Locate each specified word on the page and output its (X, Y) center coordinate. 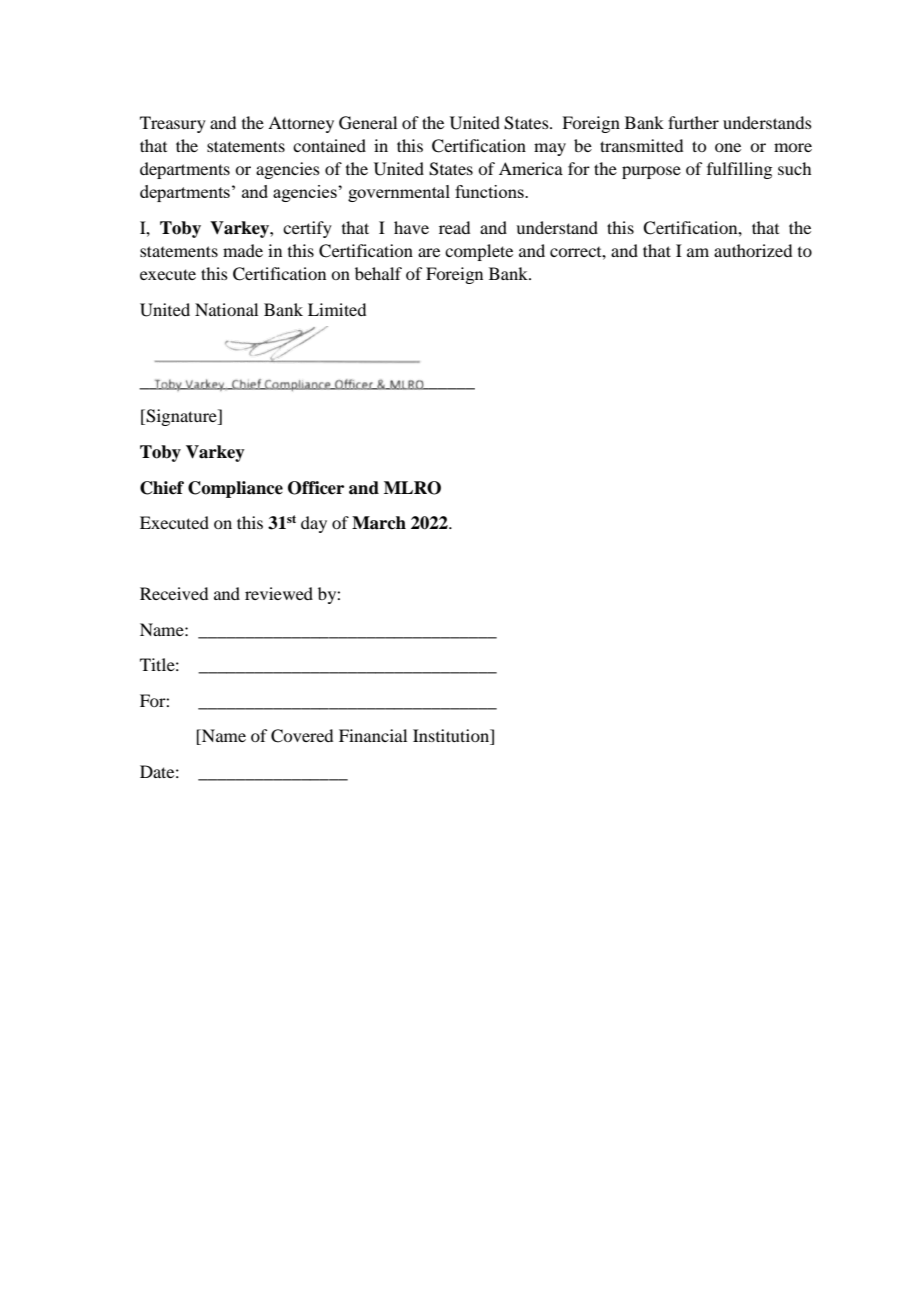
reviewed (279, 593)
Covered (302, 736)
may (550, 149)
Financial (373, 735)
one (728, 147)
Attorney (301, 124)
